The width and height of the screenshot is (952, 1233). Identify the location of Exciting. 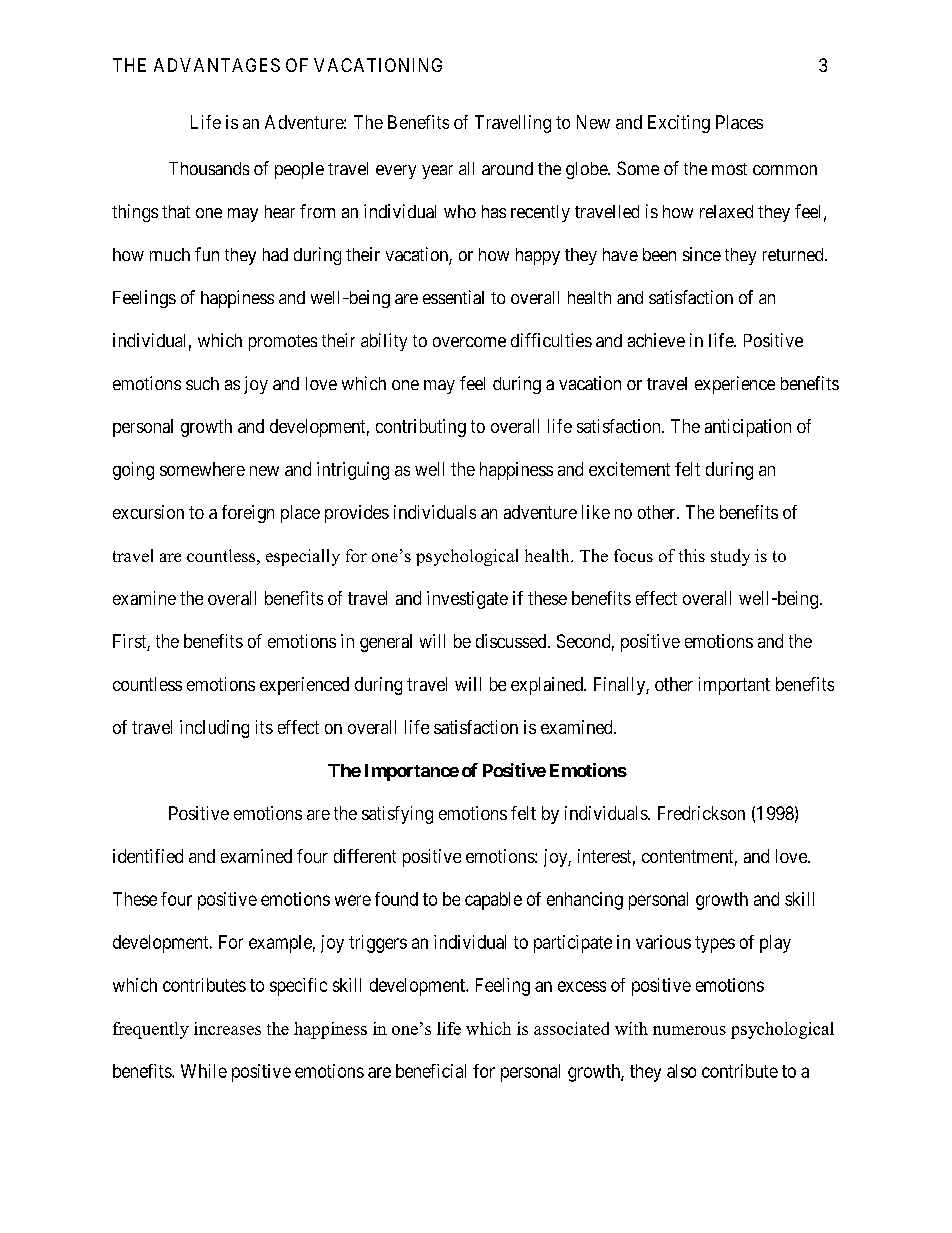
(679, 124).
